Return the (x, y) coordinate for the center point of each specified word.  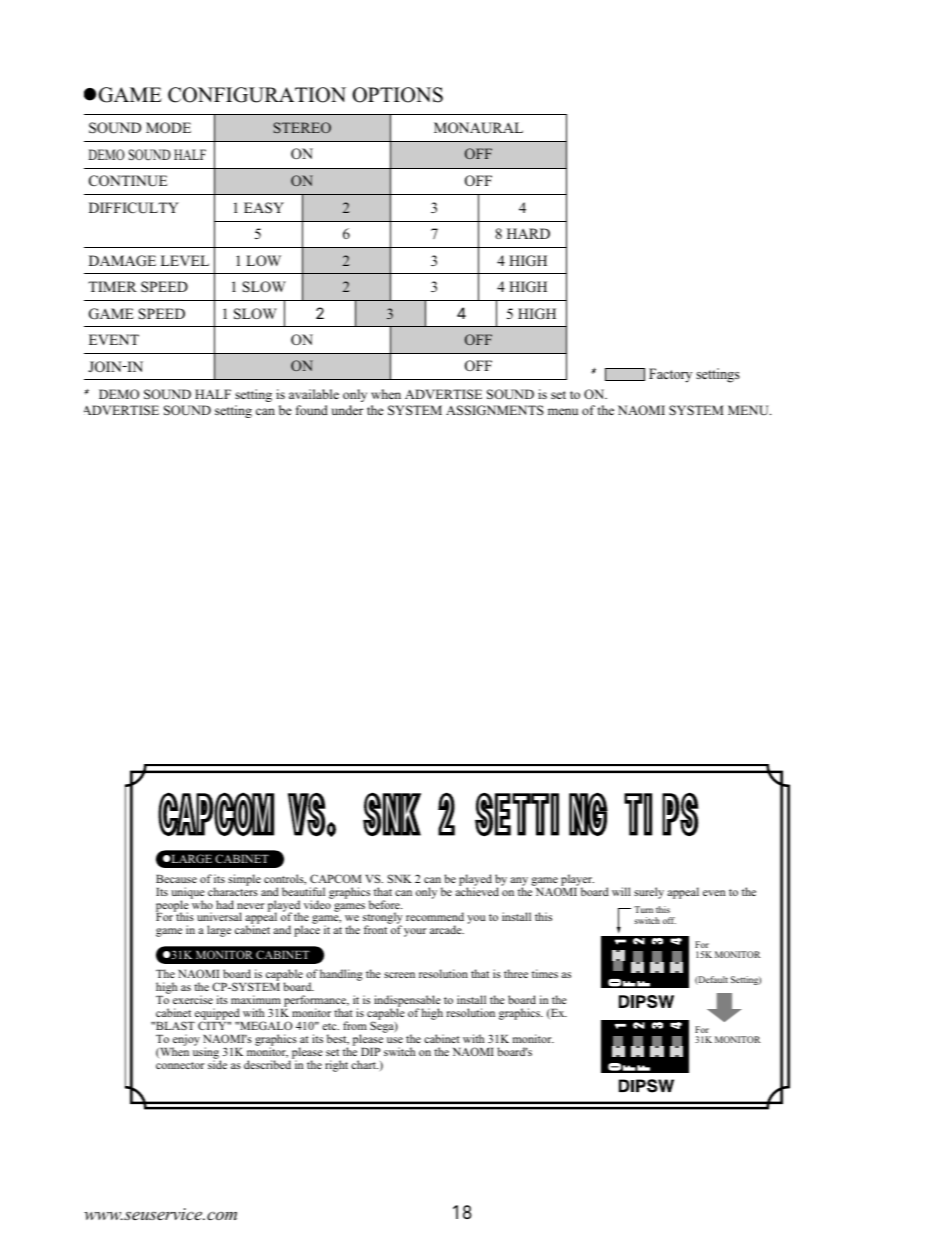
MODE (168, 127)
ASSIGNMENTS (495, 410)
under (347, 410)
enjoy (186, 1041)
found (312, 410)
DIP (370, 1052)
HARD (528, 233)
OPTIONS (397, 95)
